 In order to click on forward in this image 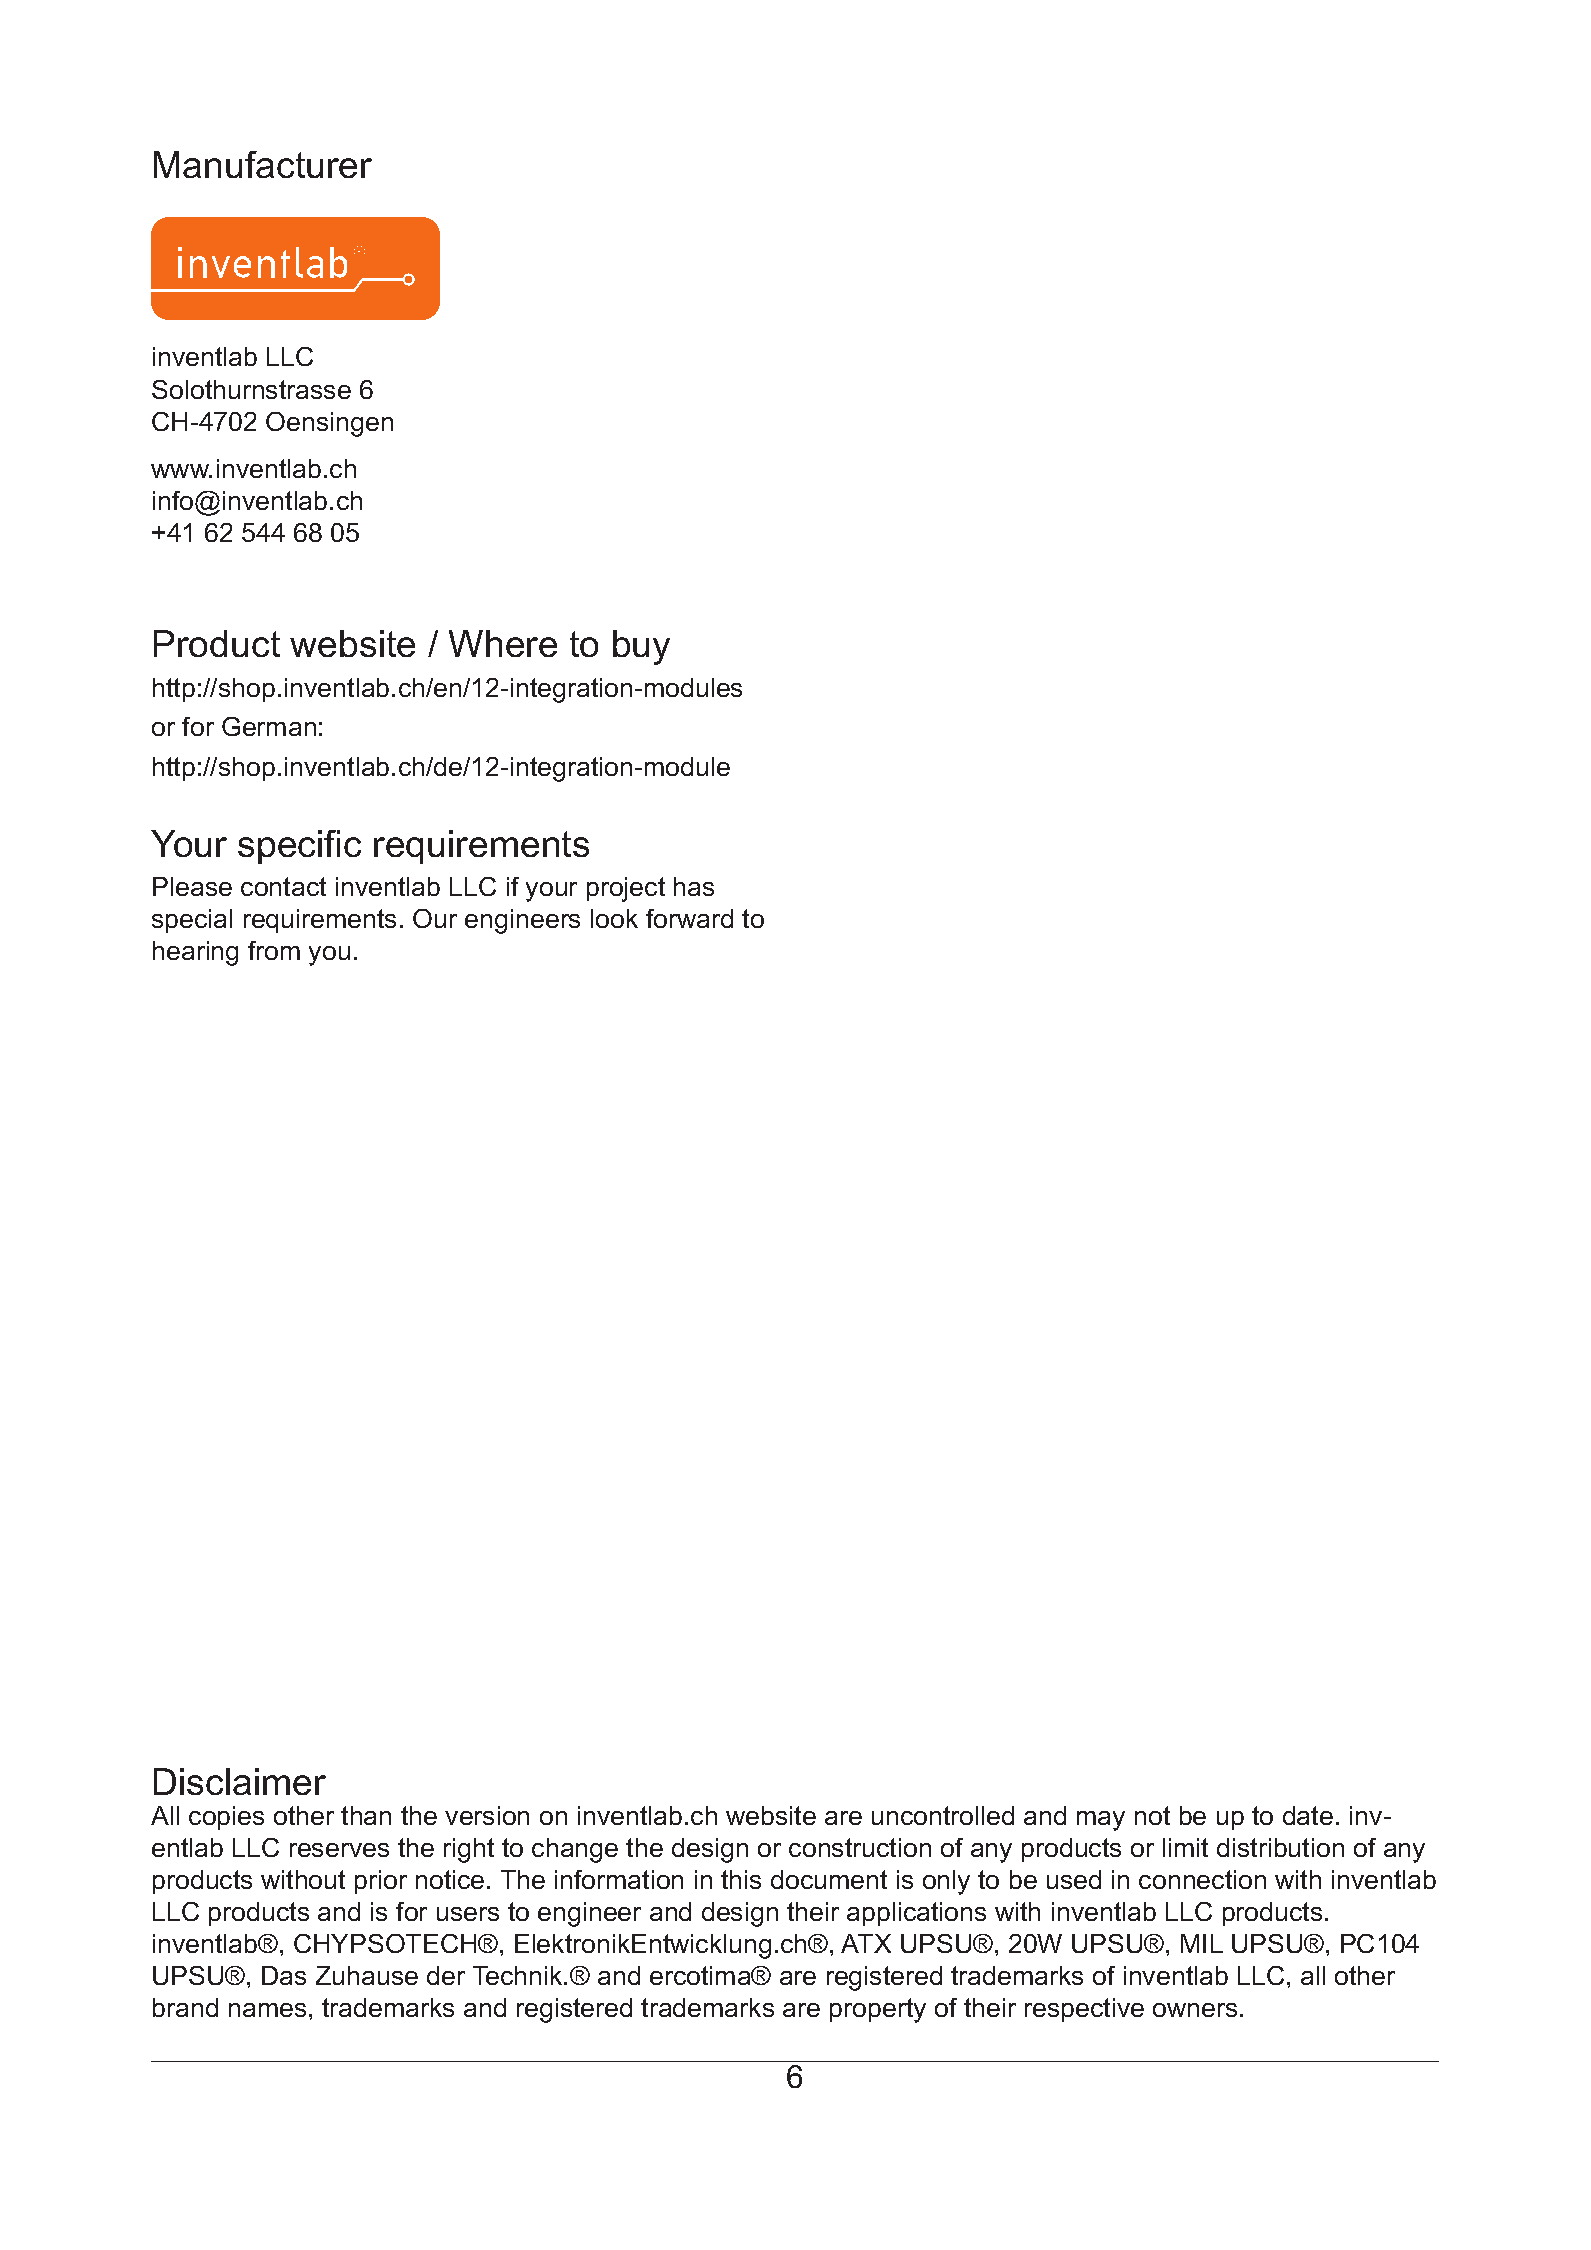, I will do `click(689, 918)`.
